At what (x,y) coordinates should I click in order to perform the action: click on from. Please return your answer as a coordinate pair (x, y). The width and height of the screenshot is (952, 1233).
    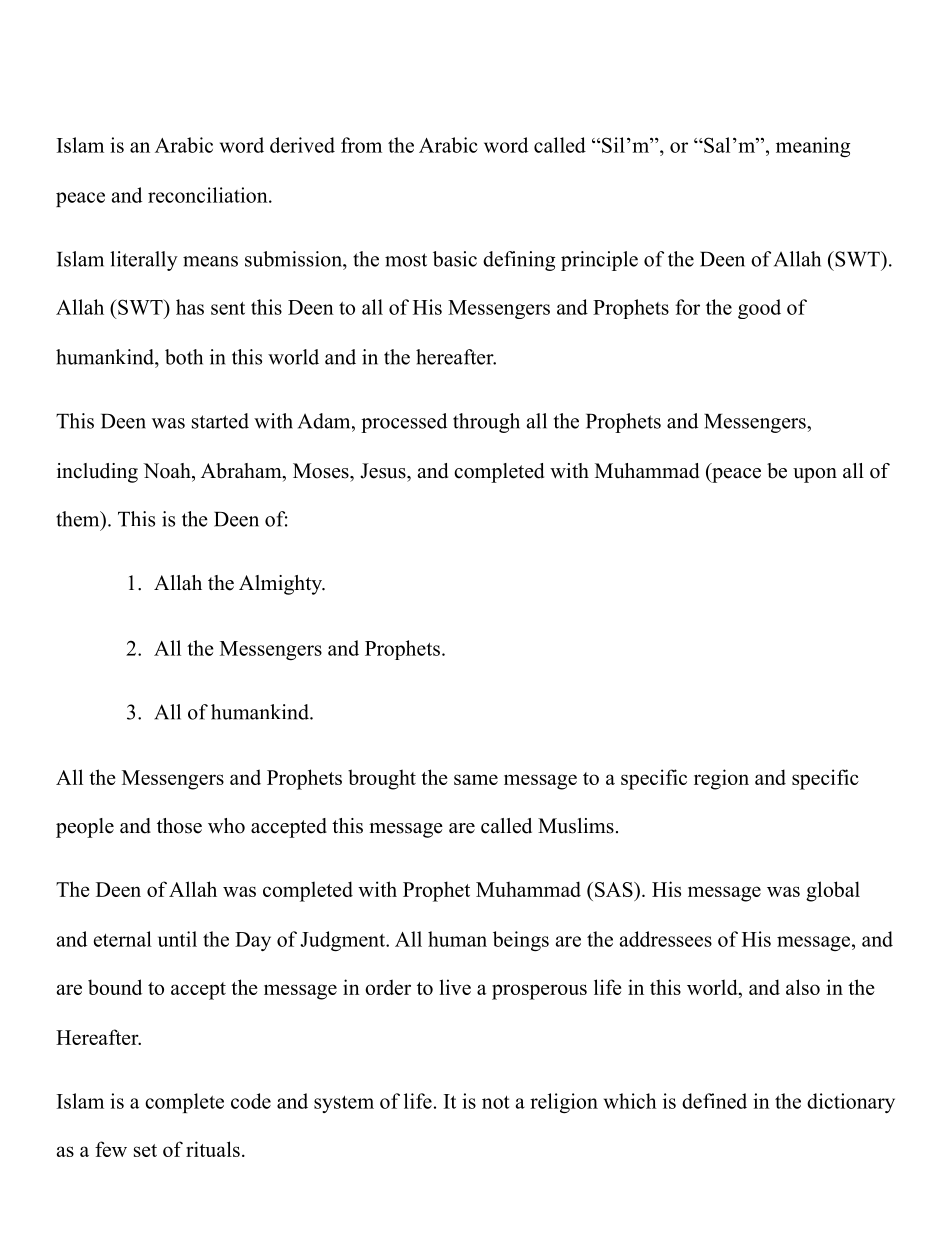
    Looking at the image, I should click on (361, 145).
